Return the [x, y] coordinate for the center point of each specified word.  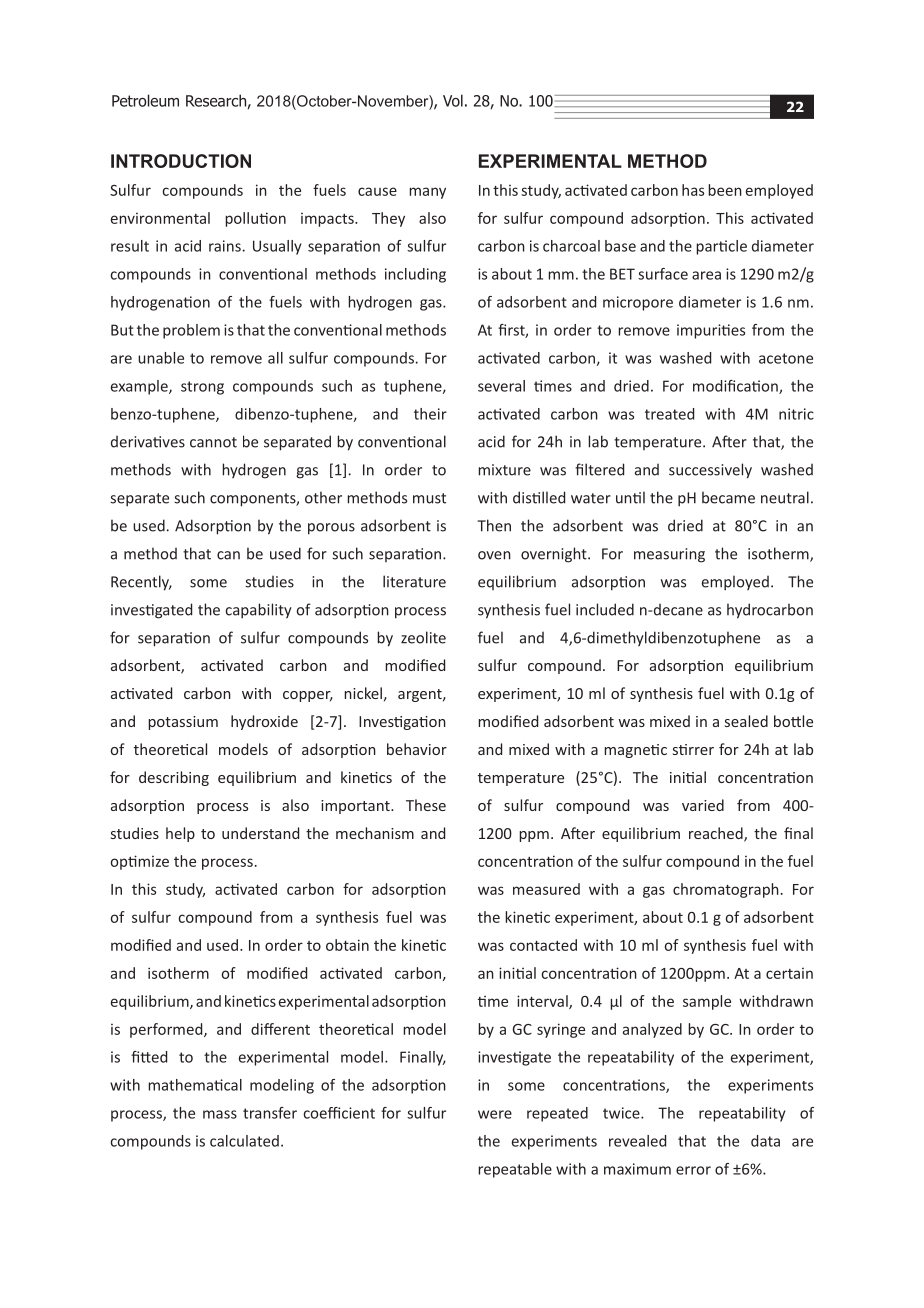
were [495, 1114]
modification [736, 387]
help [180, 834]
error [693, 1170]
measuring [669, 555]
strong [202, 388]
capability [258, 611]
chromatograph [726, 890]
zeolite [423, 637]
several [501, 386]
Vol [453, 100]
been [725, 190]
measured [546, 889]
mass [220, 1114]
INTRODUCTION [181, 161]
